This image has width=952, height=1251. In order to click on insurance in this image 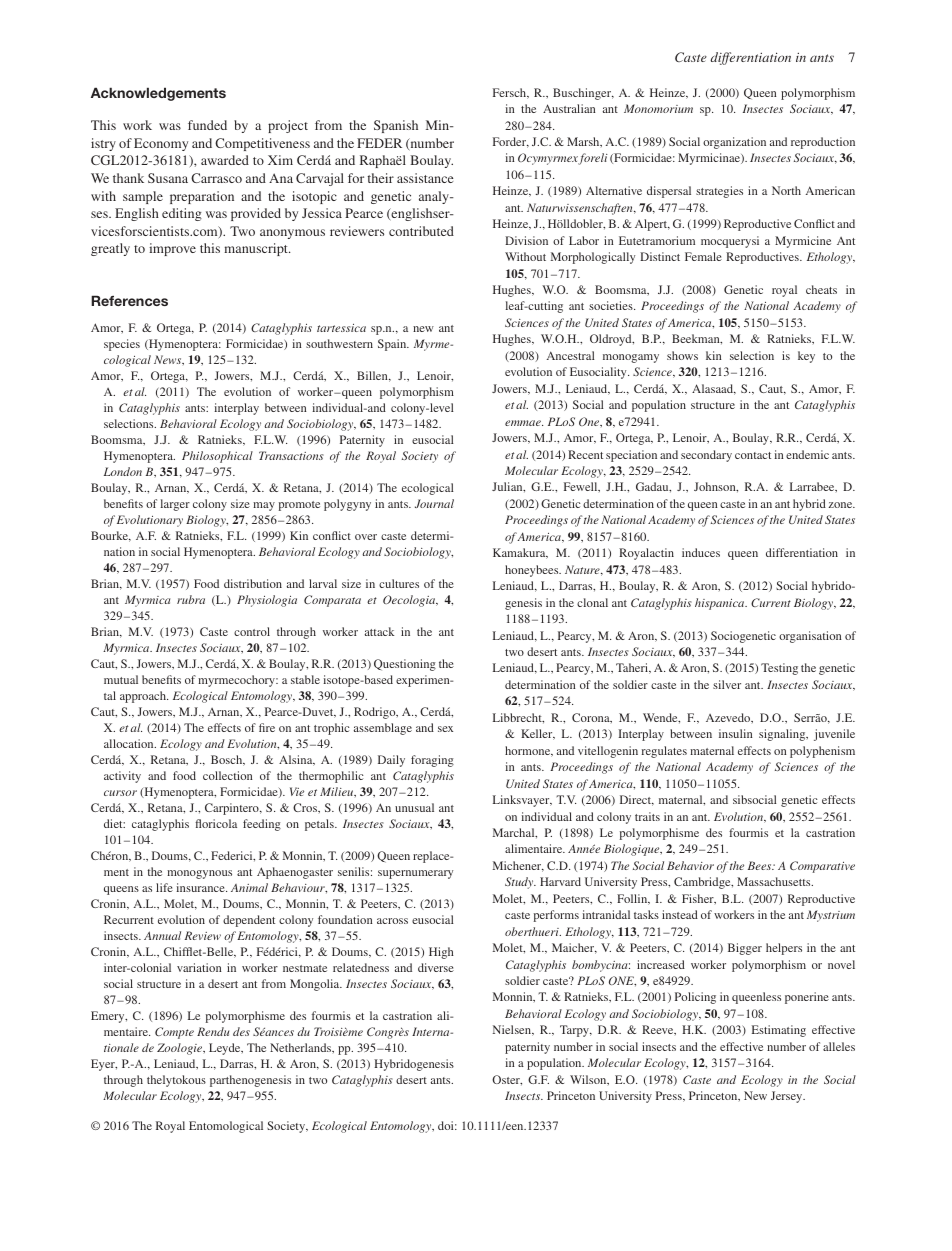, I will do `click(201, 887)`.
